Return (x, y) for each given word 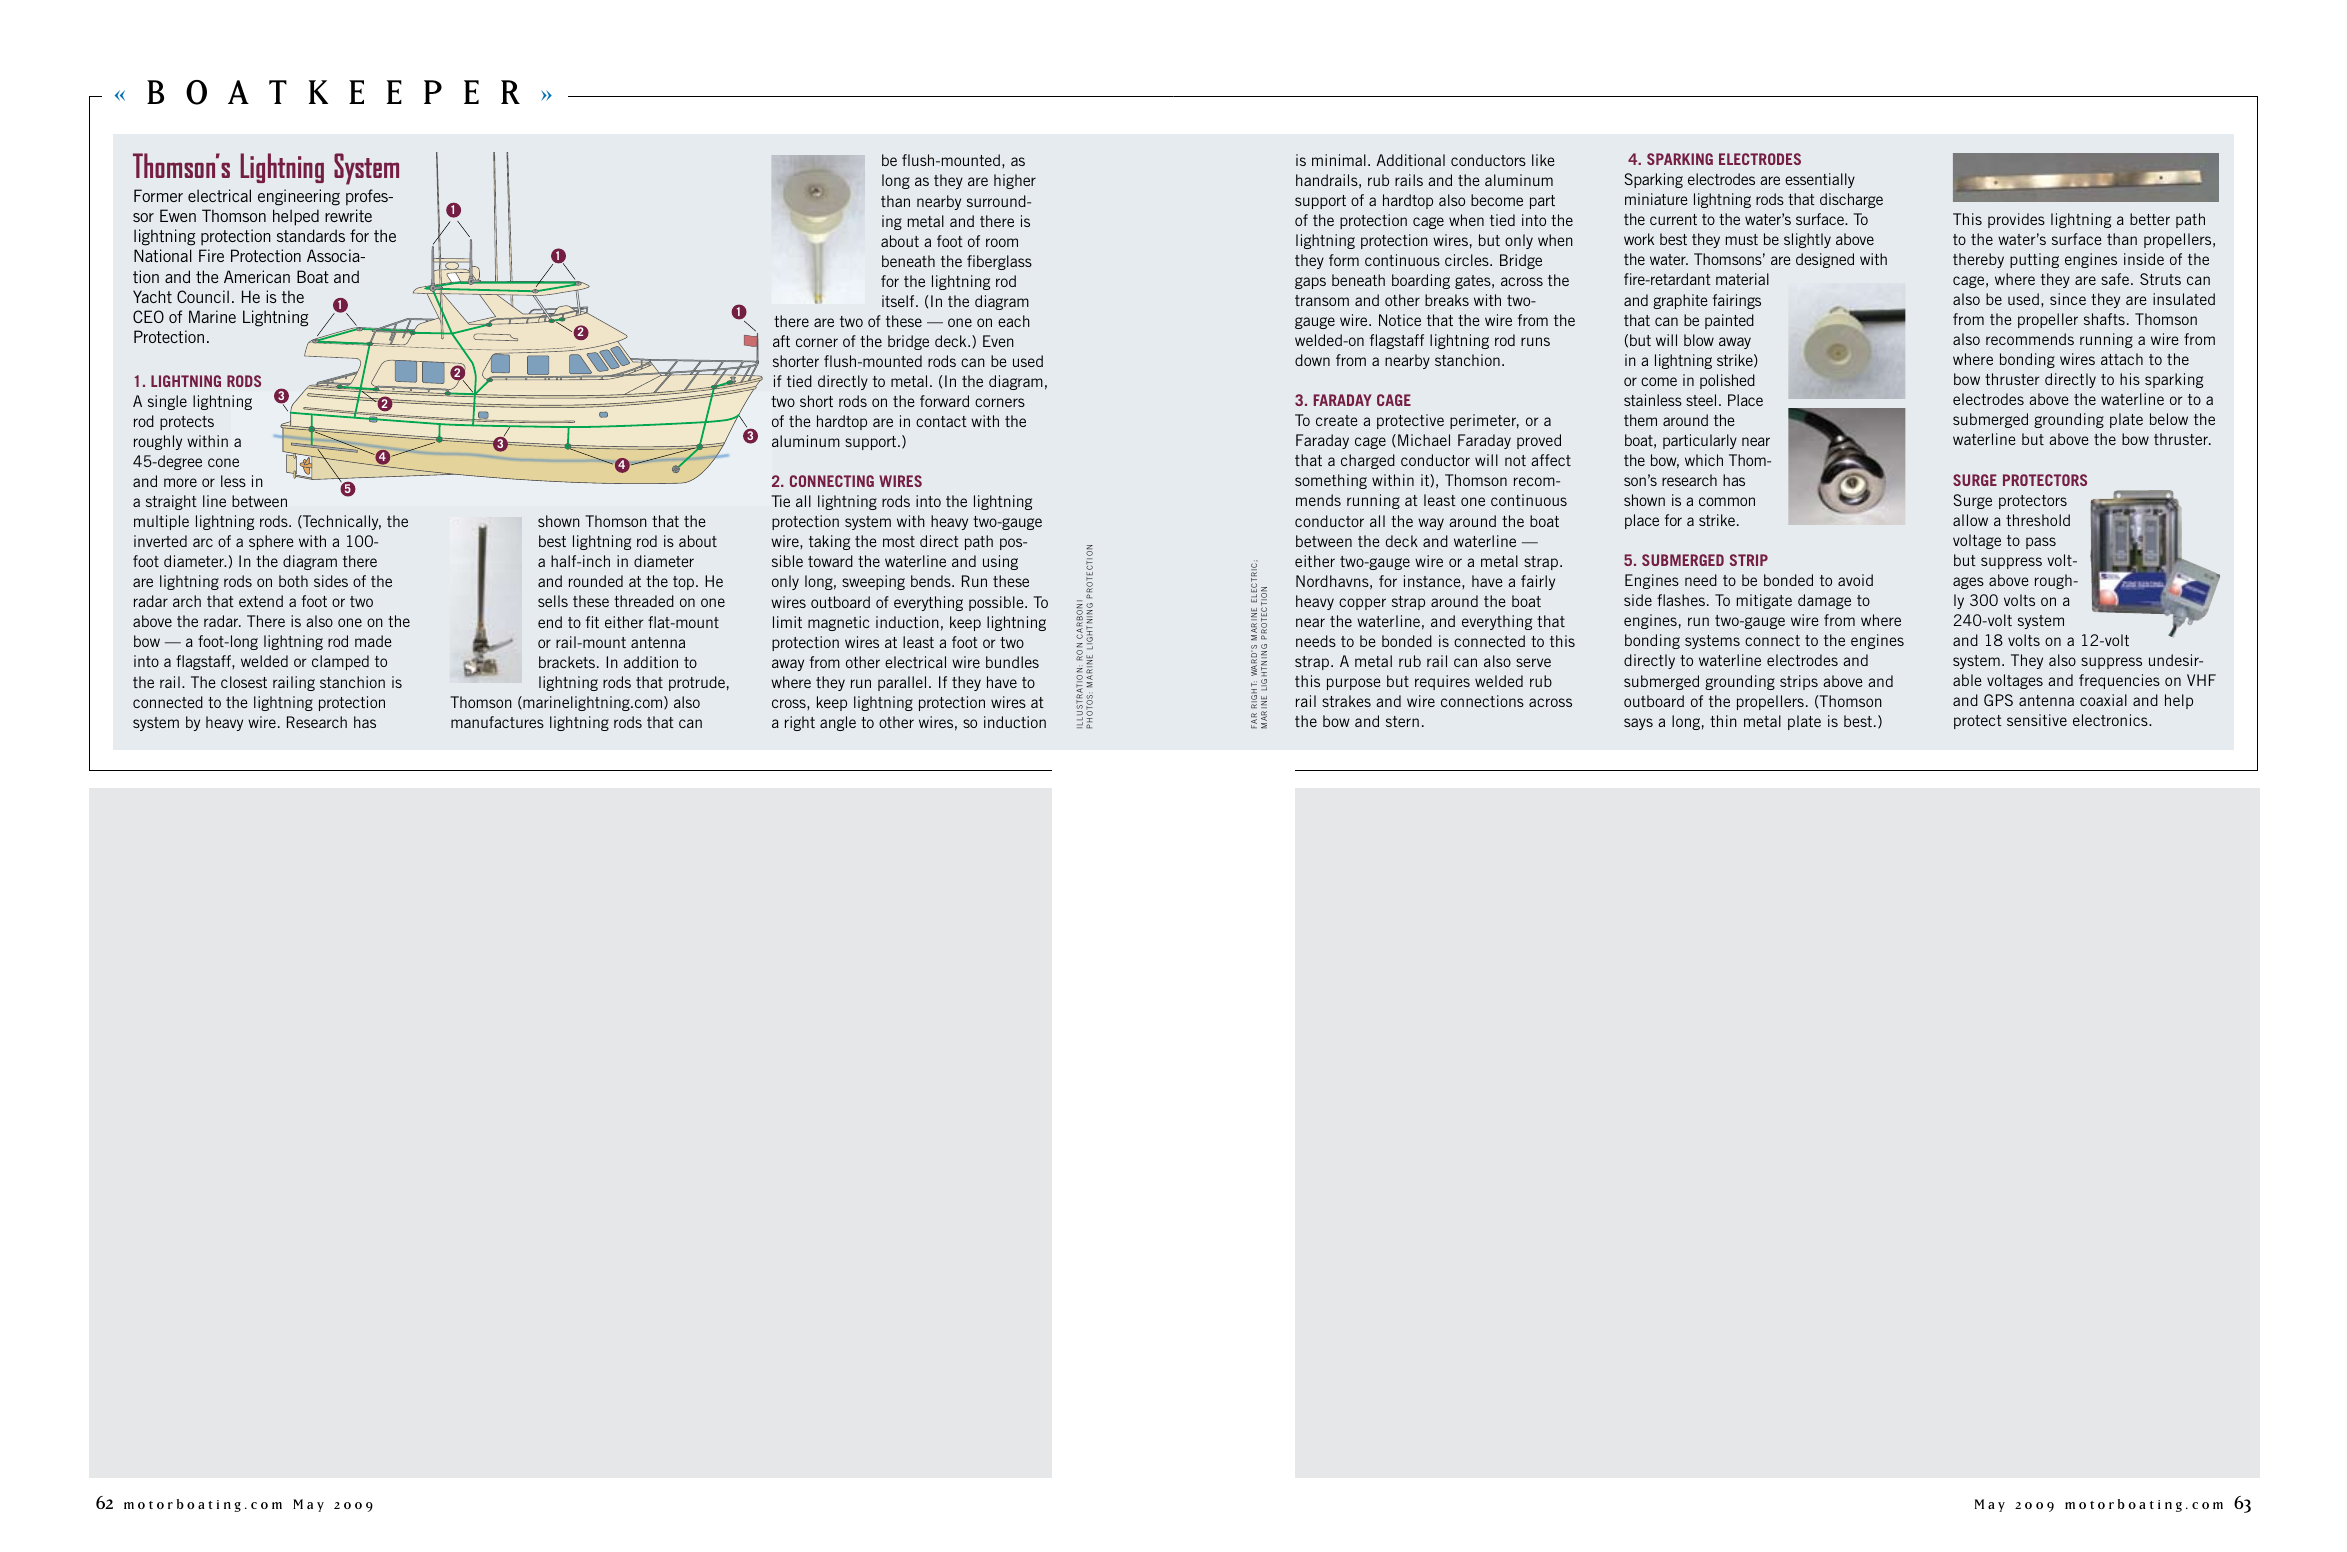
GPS (1998, 700)
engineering (299, 197)
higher (1015, 181)
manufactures (497, 722)
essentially (1820, 180)
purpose (1354, 684)
